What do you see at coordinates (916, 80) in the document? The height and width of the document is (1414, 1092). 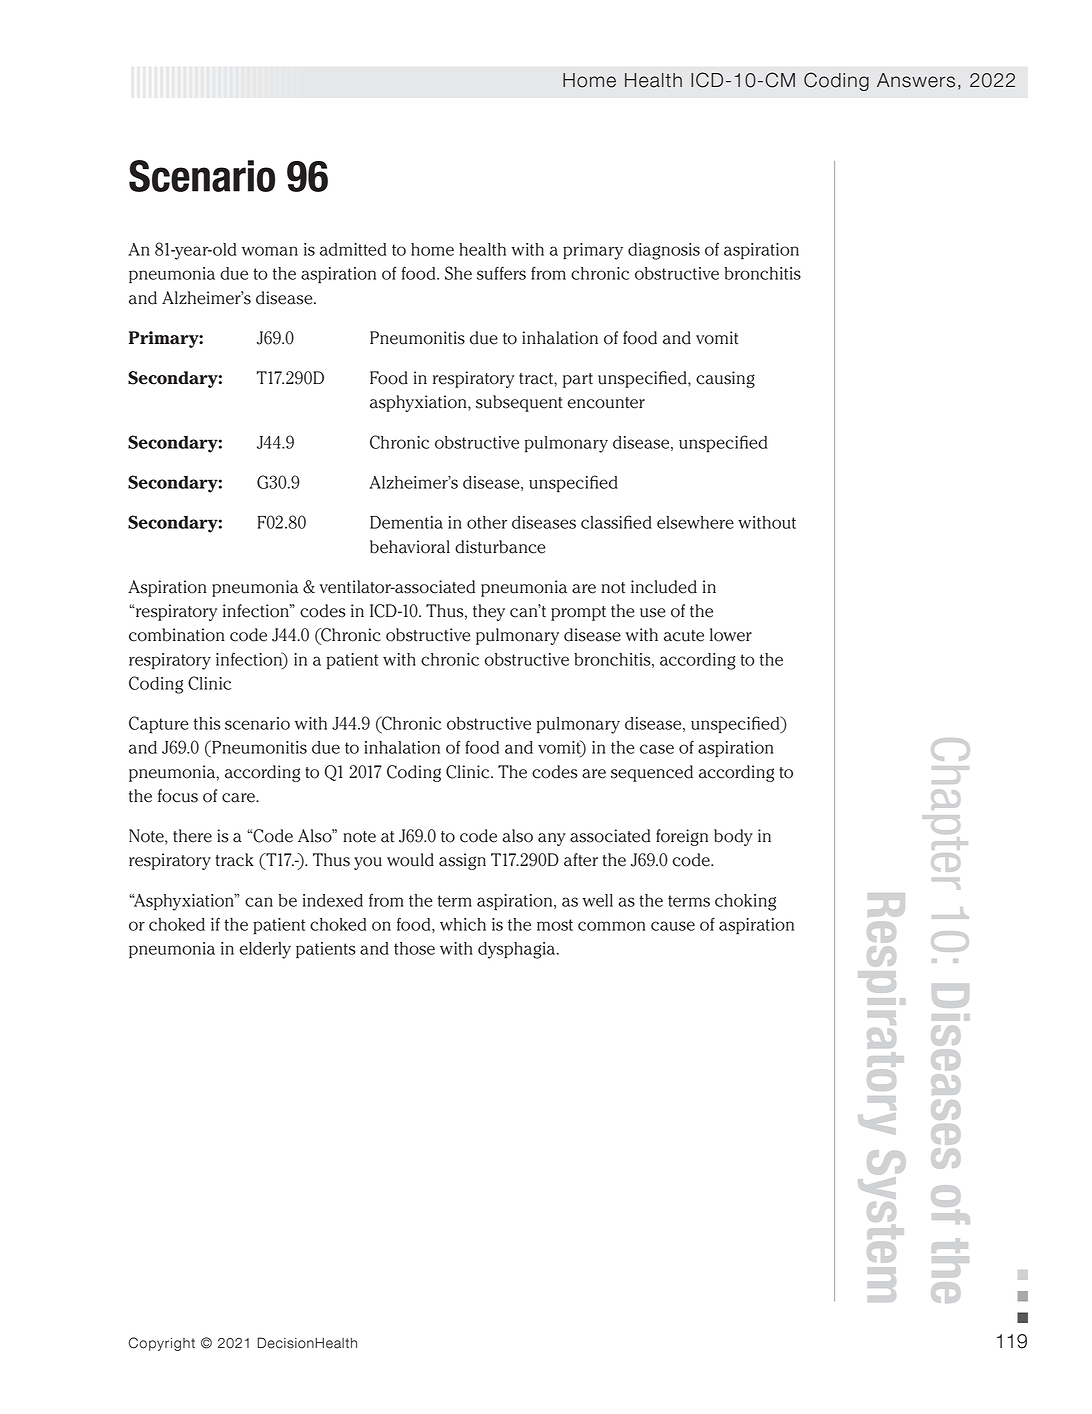 I see `Answers` at bounding box center [916, 80].
